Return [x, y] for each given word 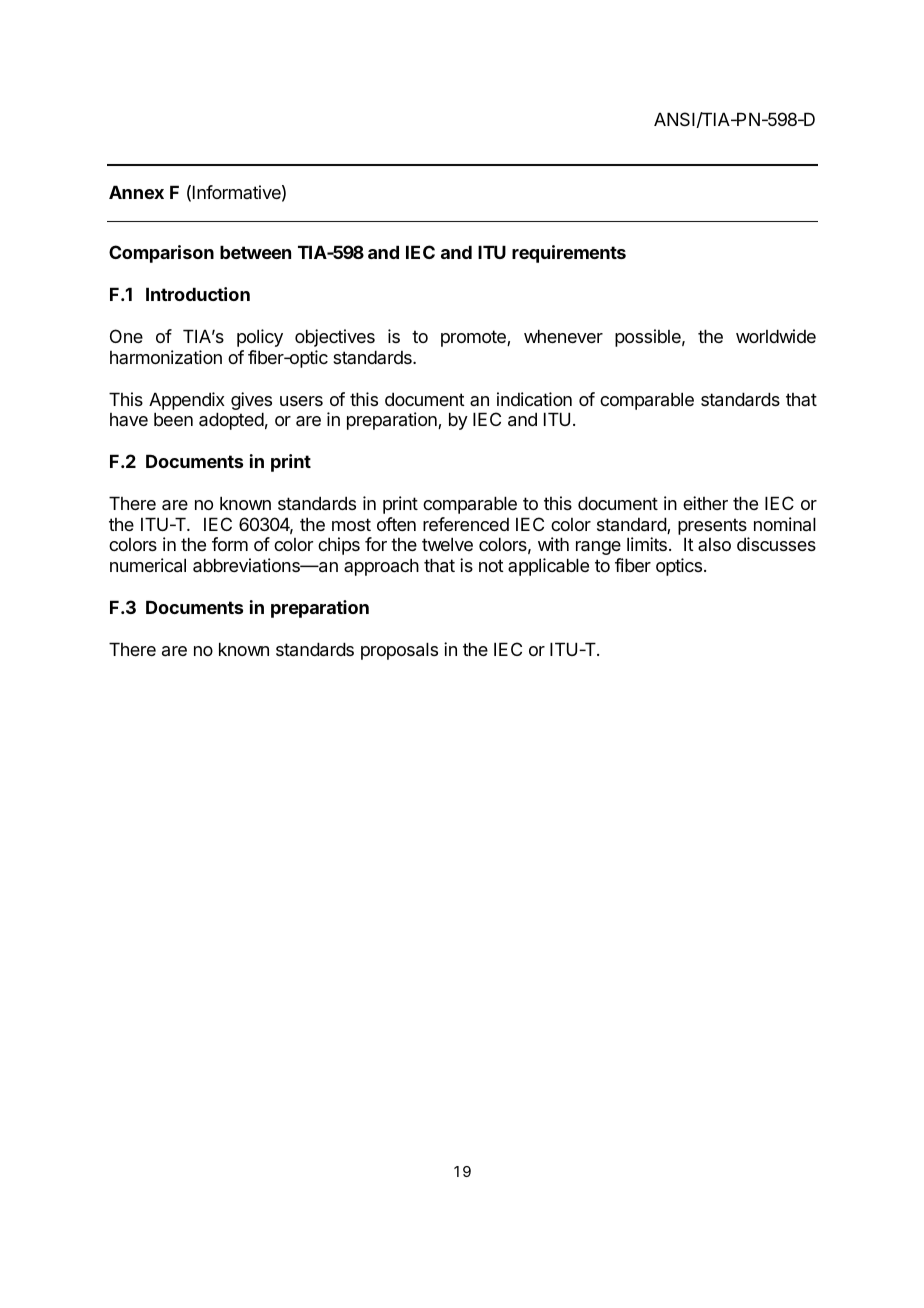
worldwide [776, 336]
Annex [136, 192]
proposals [399, 651]
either [705, 503]
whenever [563, 336]
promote [474, 338]
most [351, 524]
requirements [569, 254]
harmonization [166, 357]
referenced [466, 524]
